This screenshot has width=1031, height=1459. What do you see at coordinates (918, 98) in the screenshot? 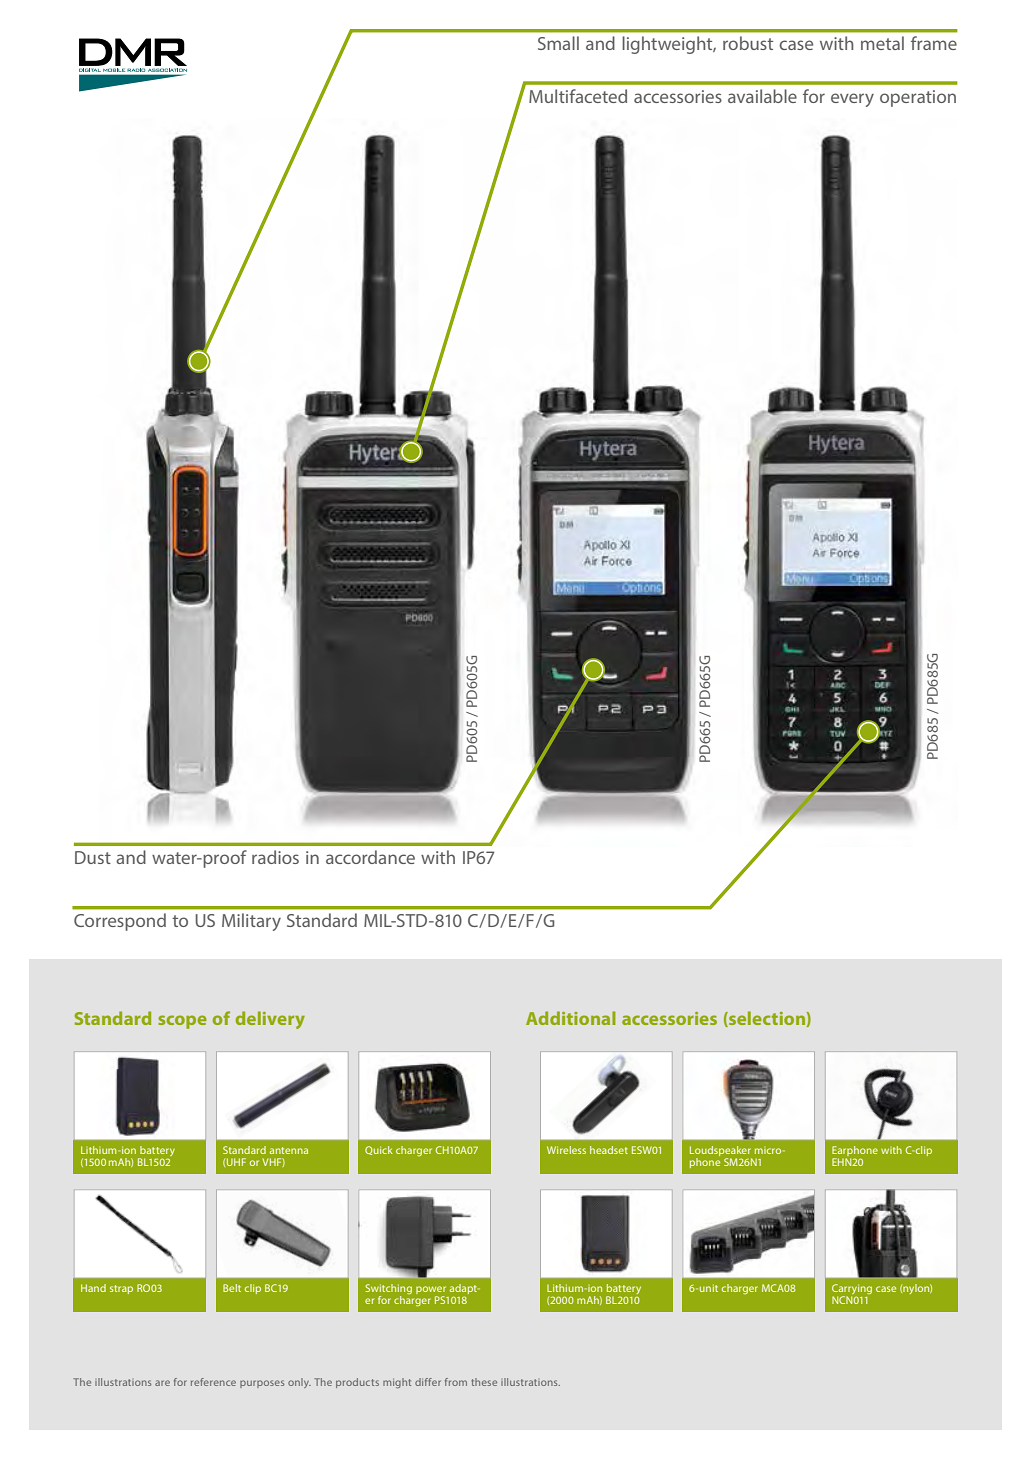
I see `operation` at bounding box center [918, 98].
